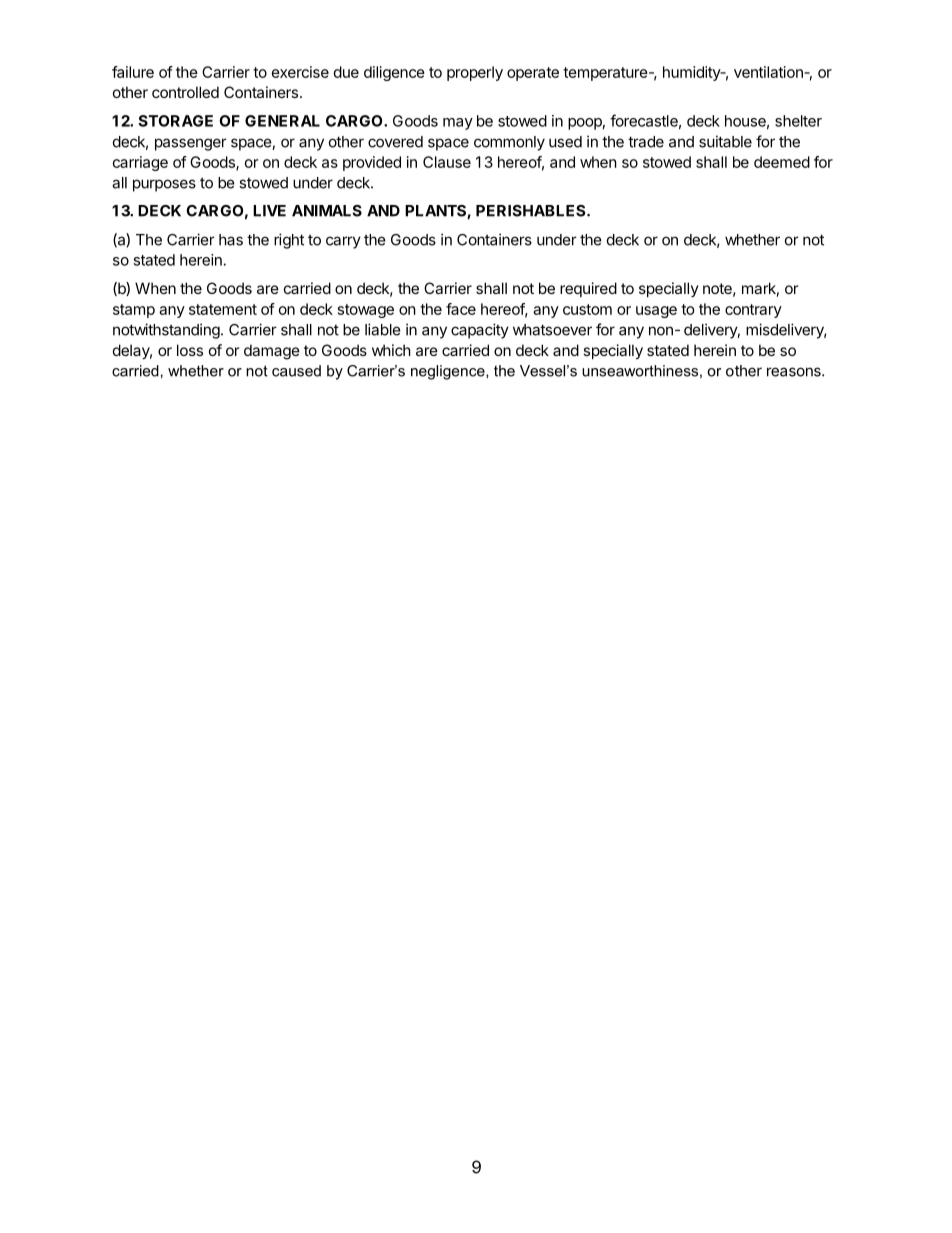 Image resolution: width=952 pixels, height=1233 pixels. I want to click on loss, so click(190, 350).
